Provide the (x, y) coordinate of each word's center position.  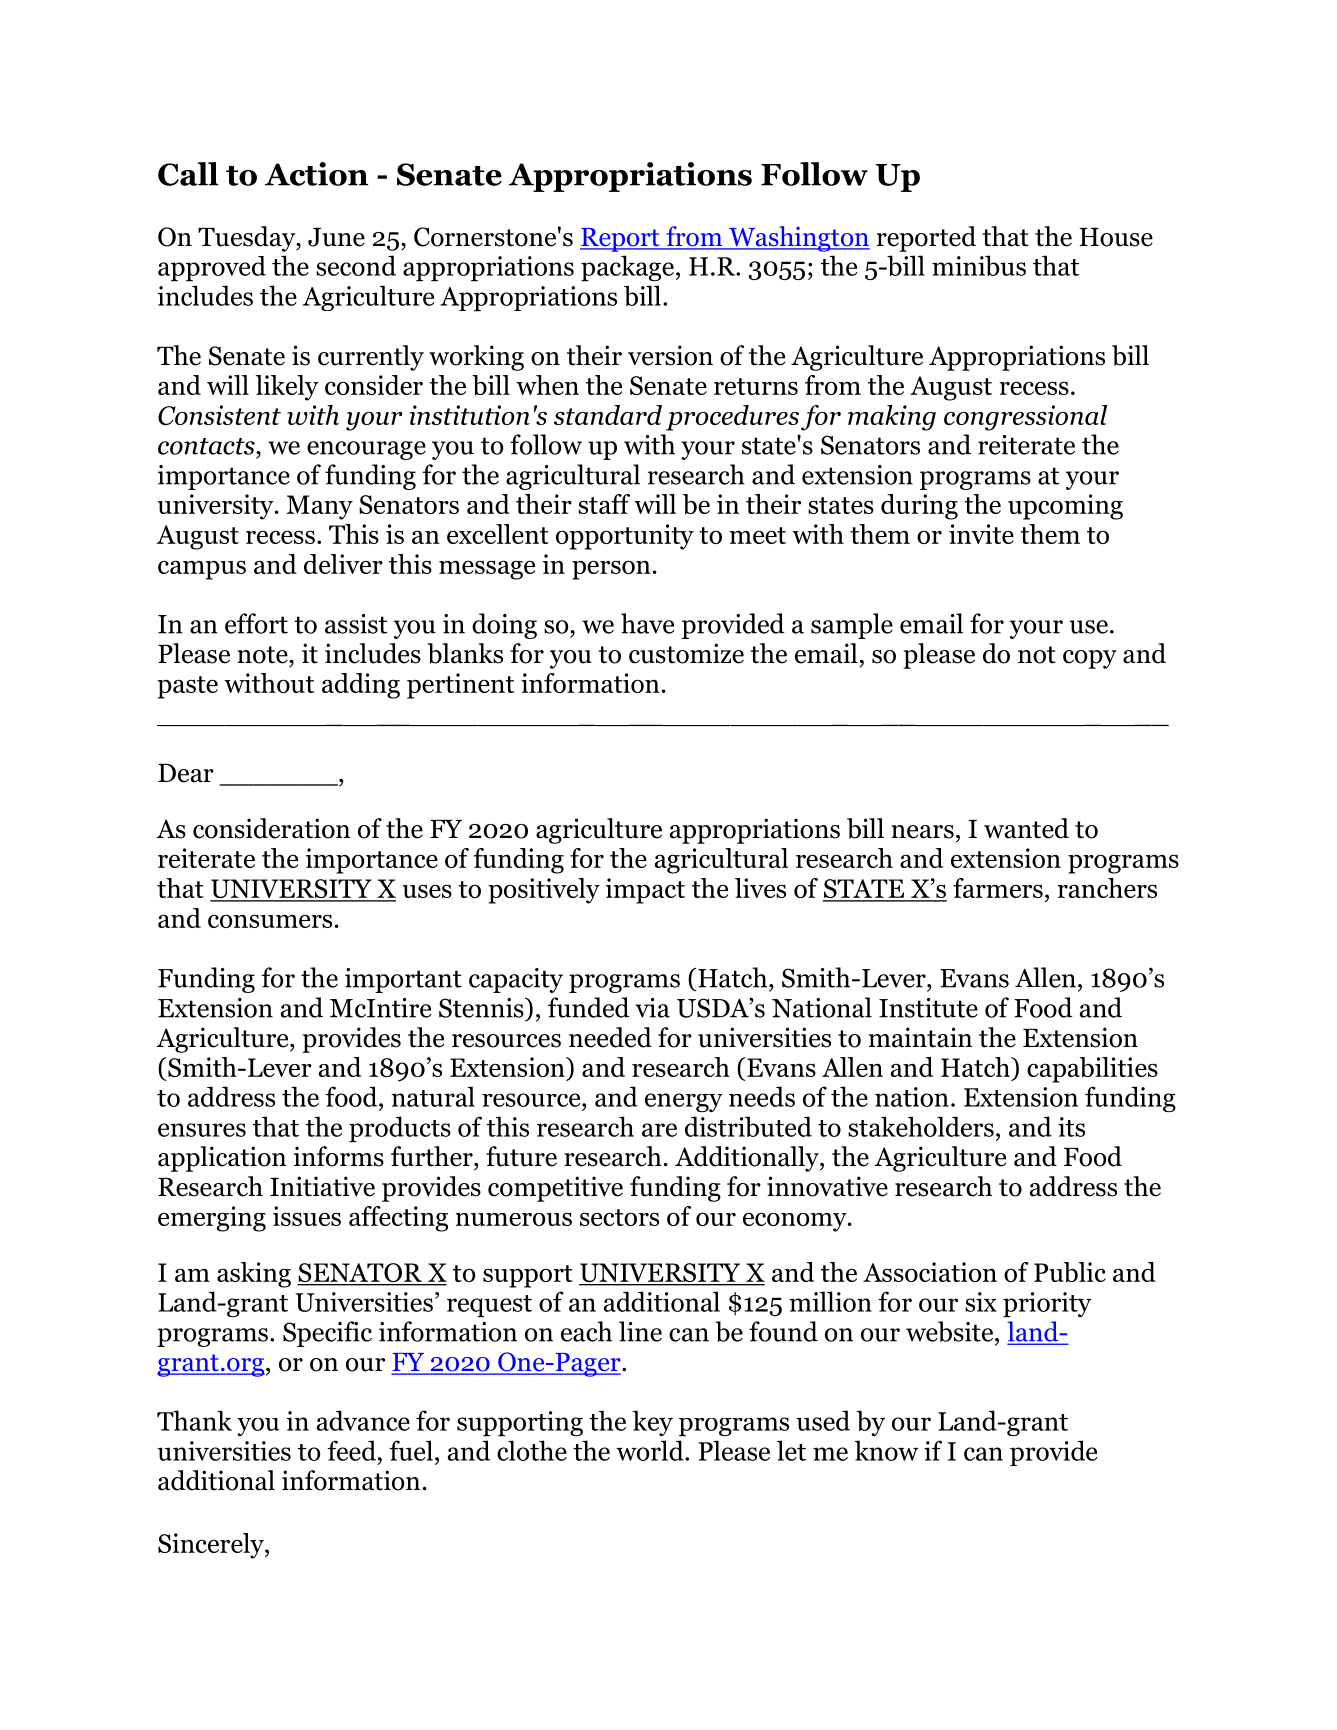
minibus (979, 265)
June (336, 237)
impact (645, 891)
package (627, 268)
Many (320, 507)
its (1071, 1127)
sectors (619, 1217)
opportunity (625, 537)
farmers (998, 888)
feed (352, 1450)
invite (981, 534)
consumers (270, 921)
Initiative (322, 1186)
